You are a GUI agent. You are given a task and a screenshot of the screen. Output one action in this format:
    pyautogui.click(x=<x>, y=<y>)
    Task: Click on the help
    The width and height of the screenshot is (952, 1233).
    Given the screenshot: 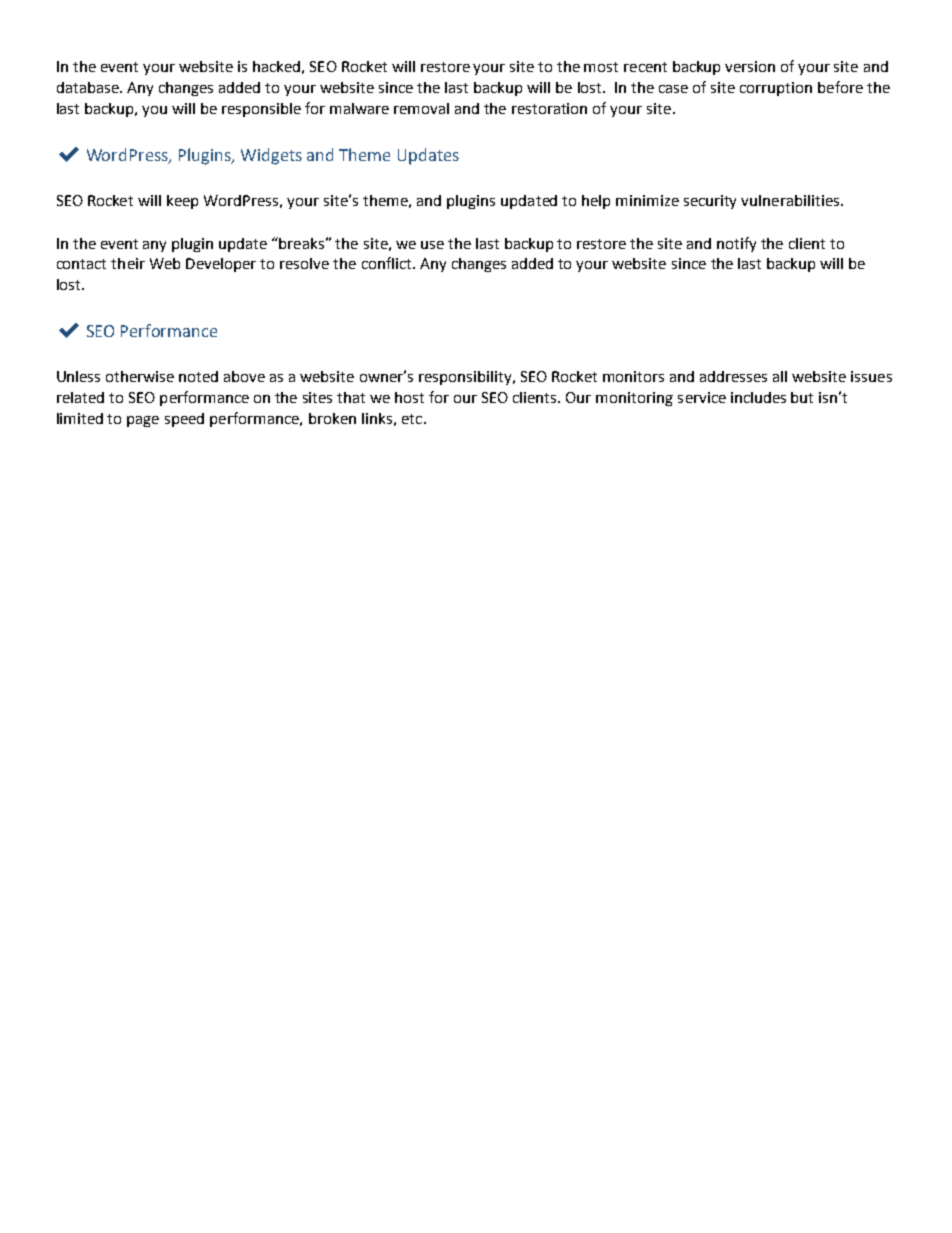 What is the action you would take?
    pyautogui.click(x=596, y=202)
